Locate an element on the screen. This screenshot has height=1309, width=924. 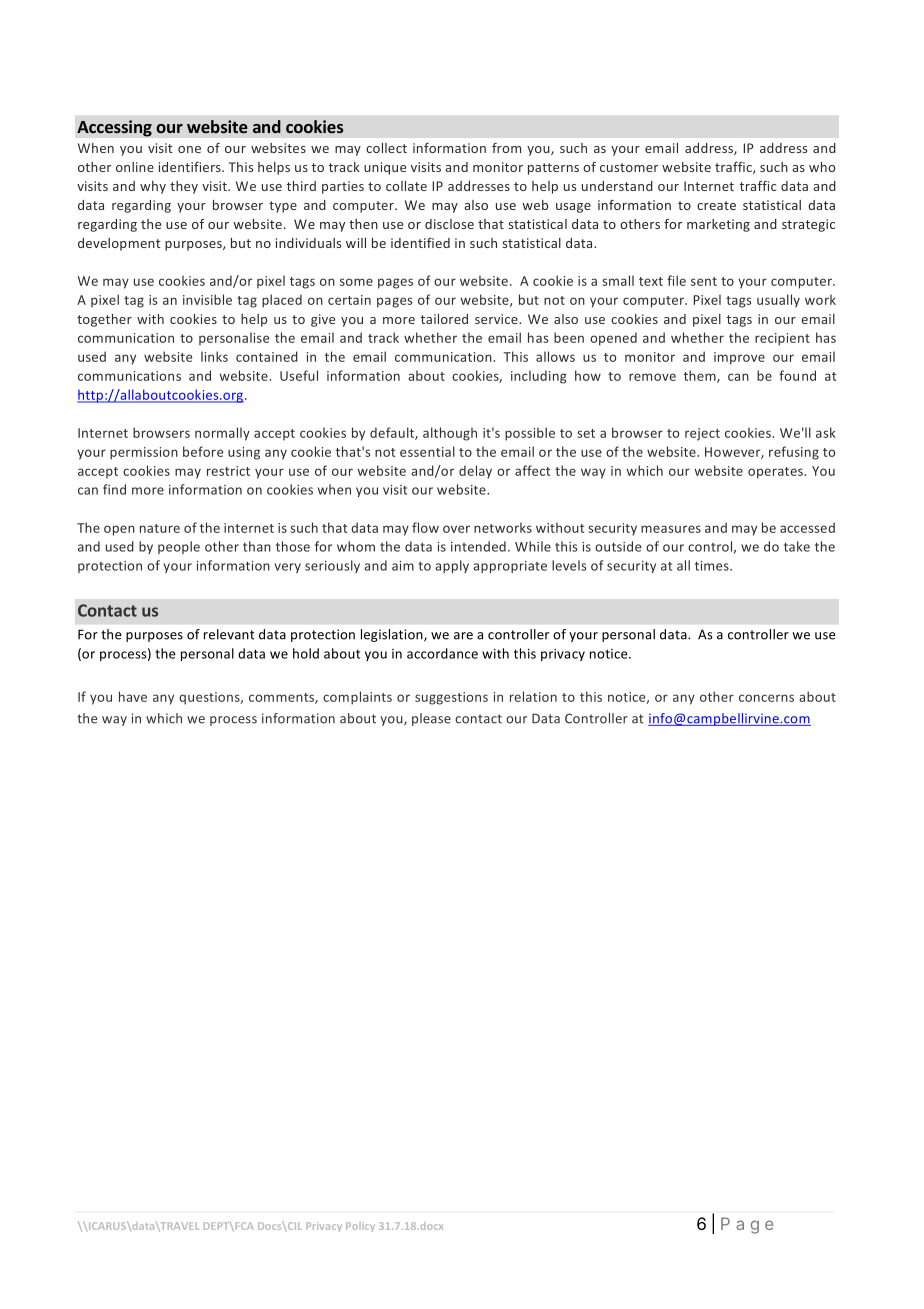
have is located at coordinates (133, 696).
